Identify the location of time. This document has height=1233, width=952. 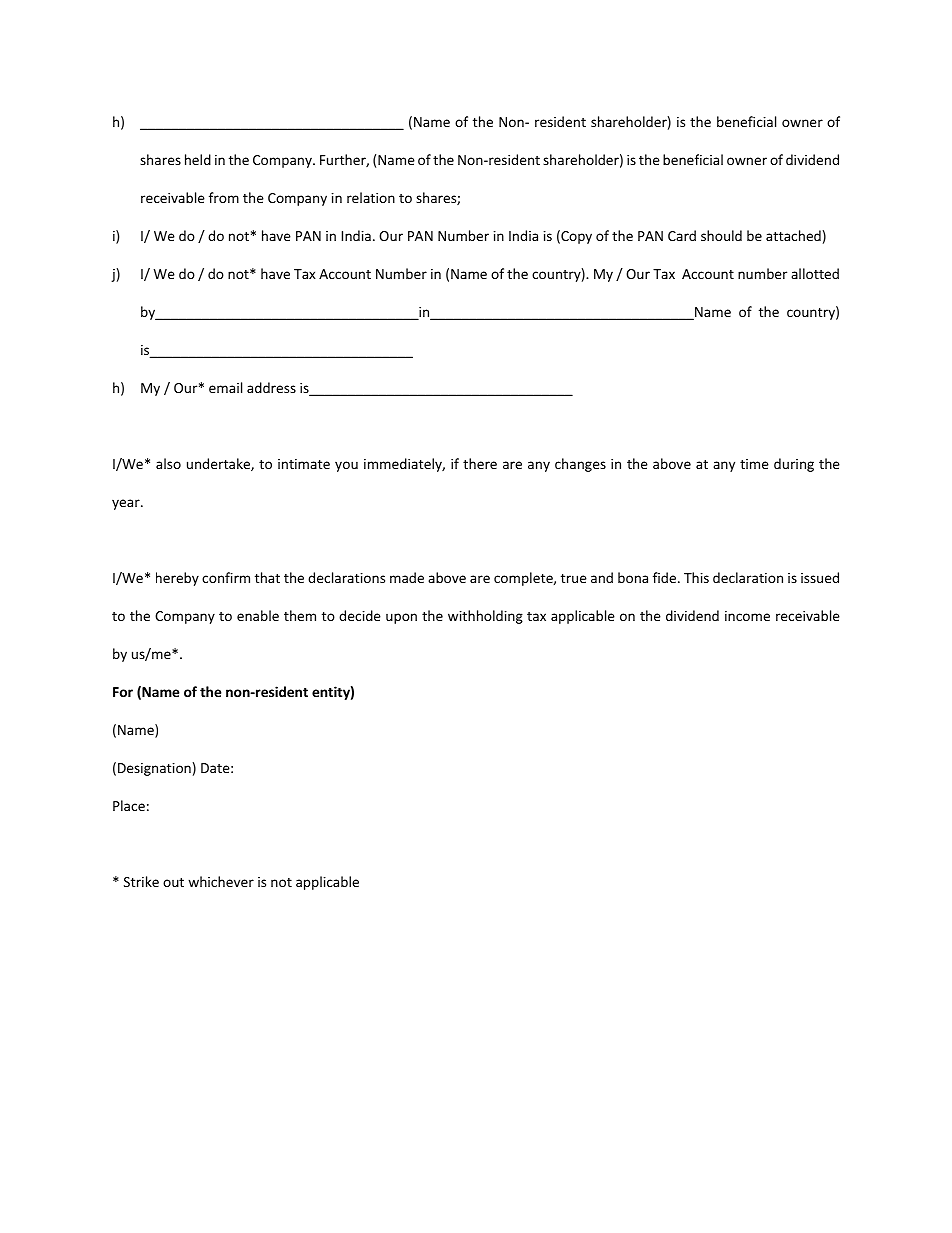
(754, 464).
